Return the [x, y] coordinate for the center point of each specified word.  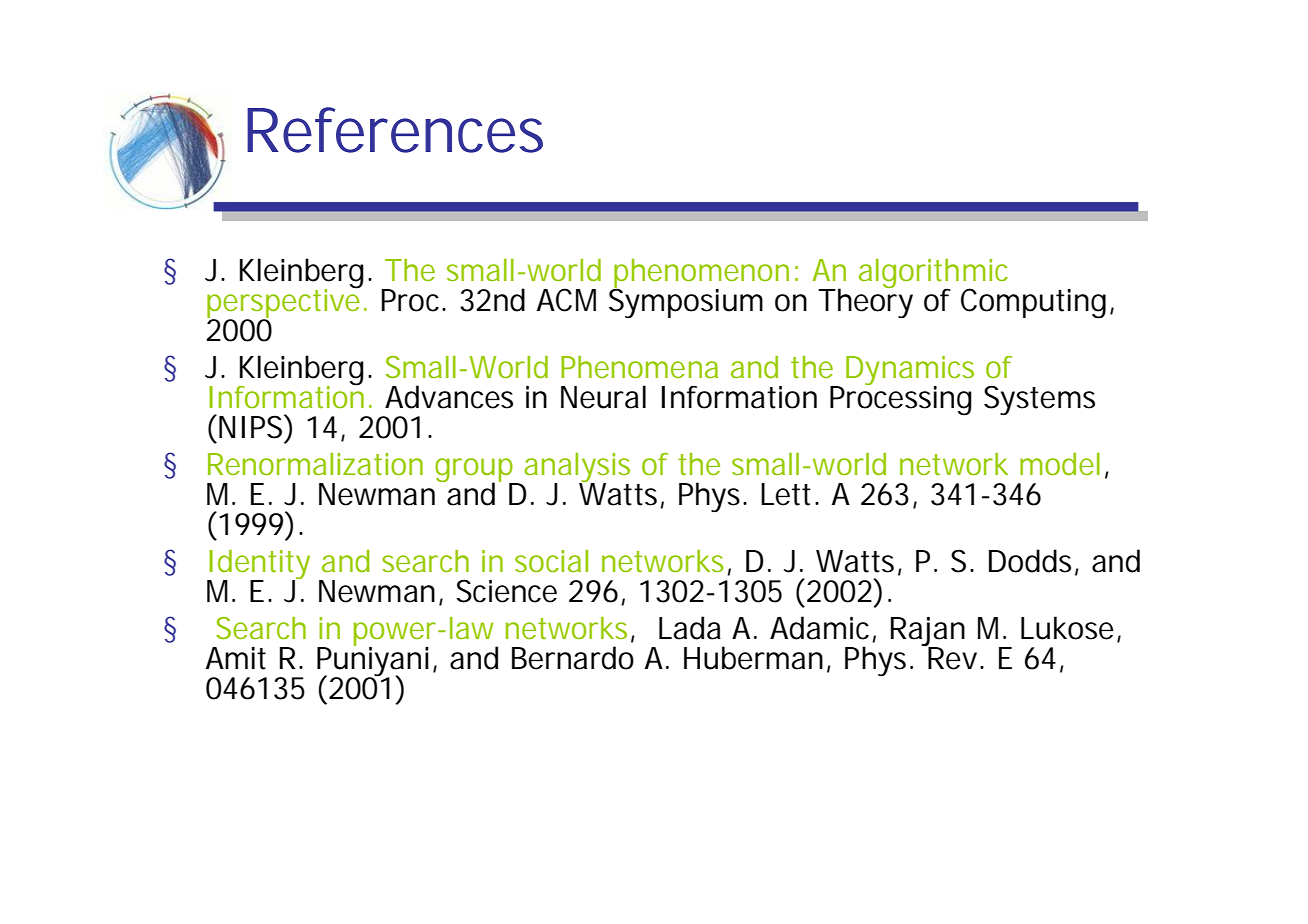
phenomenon [700, 274]
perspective [284, 303]
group [475, 471]
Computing [1033, 303]
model [1060, 464]
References [395, 130]
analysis [577, 469]
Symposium [686, 302]
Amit [236, 658]
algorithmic [933, 275]
